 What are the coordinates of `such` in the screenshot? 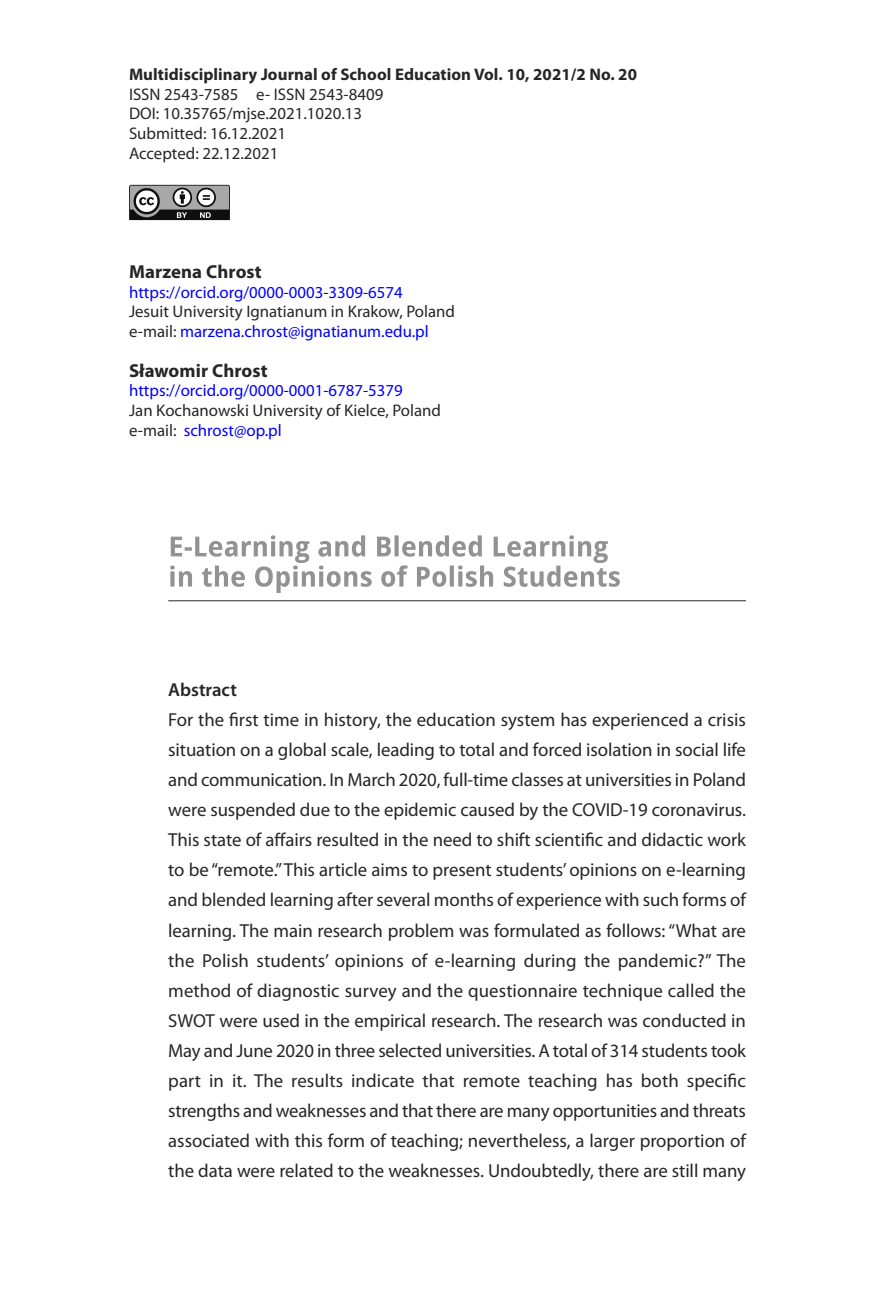 It's located at (660, 899).
